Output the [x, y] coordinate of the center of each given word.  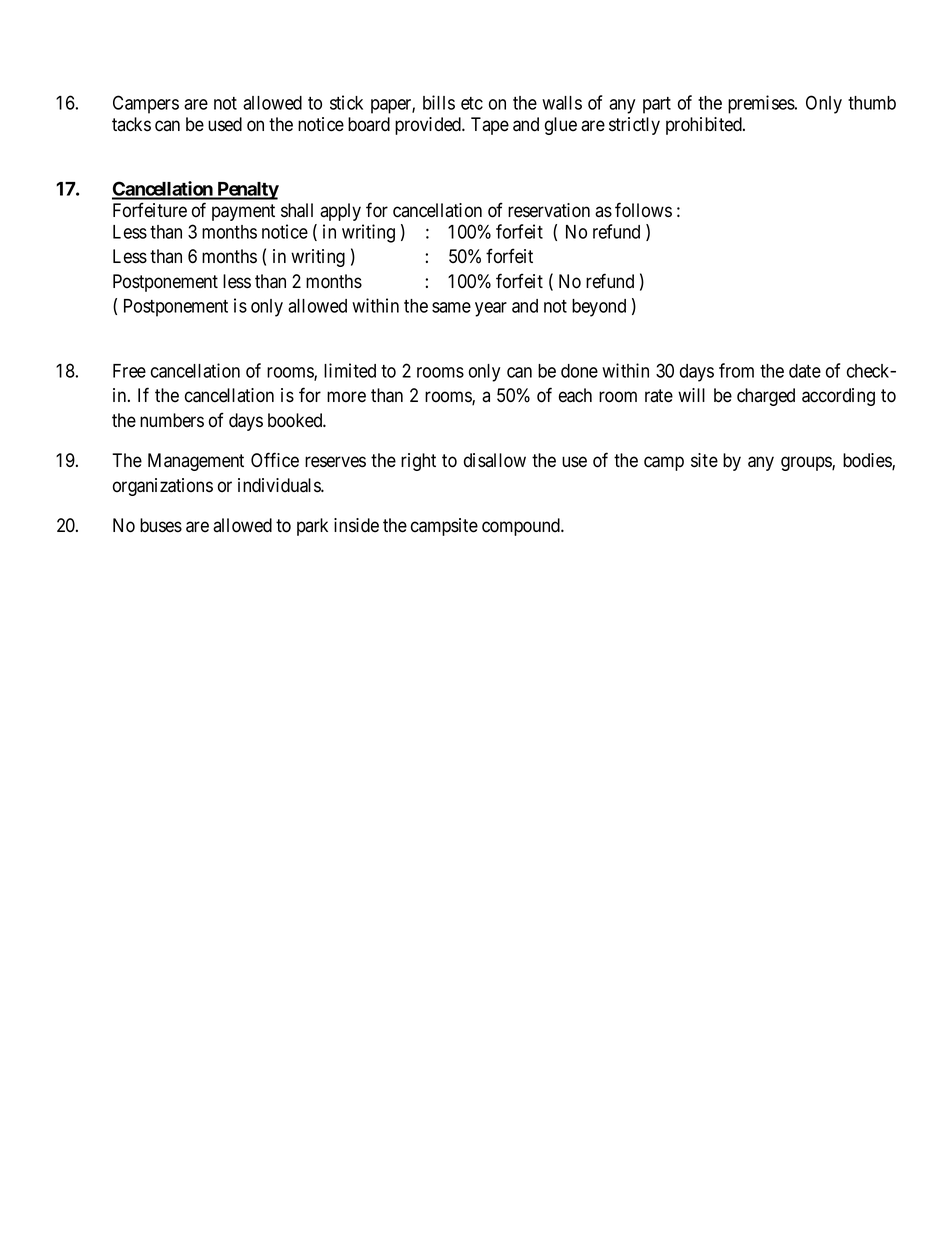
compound [522, 527]
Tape [490, 126]
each [575, 395]
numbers [172, 420]
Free [129, 371]
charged [766, 397]
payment [243, 212]
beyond [599, 308]
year [491, 309]
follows [643, 210]
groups [807, 463]
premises [762, 104]
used [225, 124]
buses [161, 525]
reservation [549, 210]
